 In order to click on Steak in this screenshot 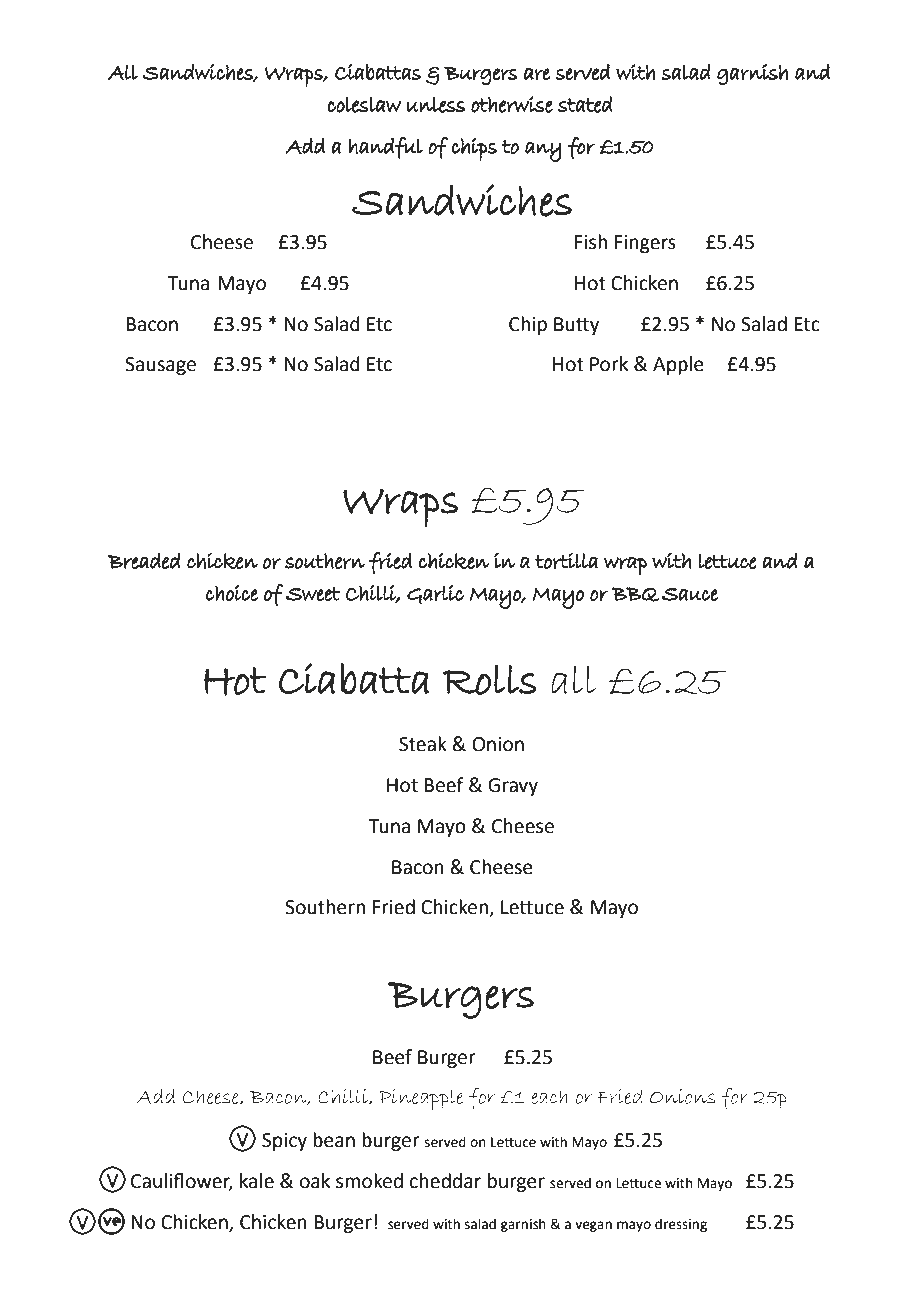, I will do `click(423, 744)`.
